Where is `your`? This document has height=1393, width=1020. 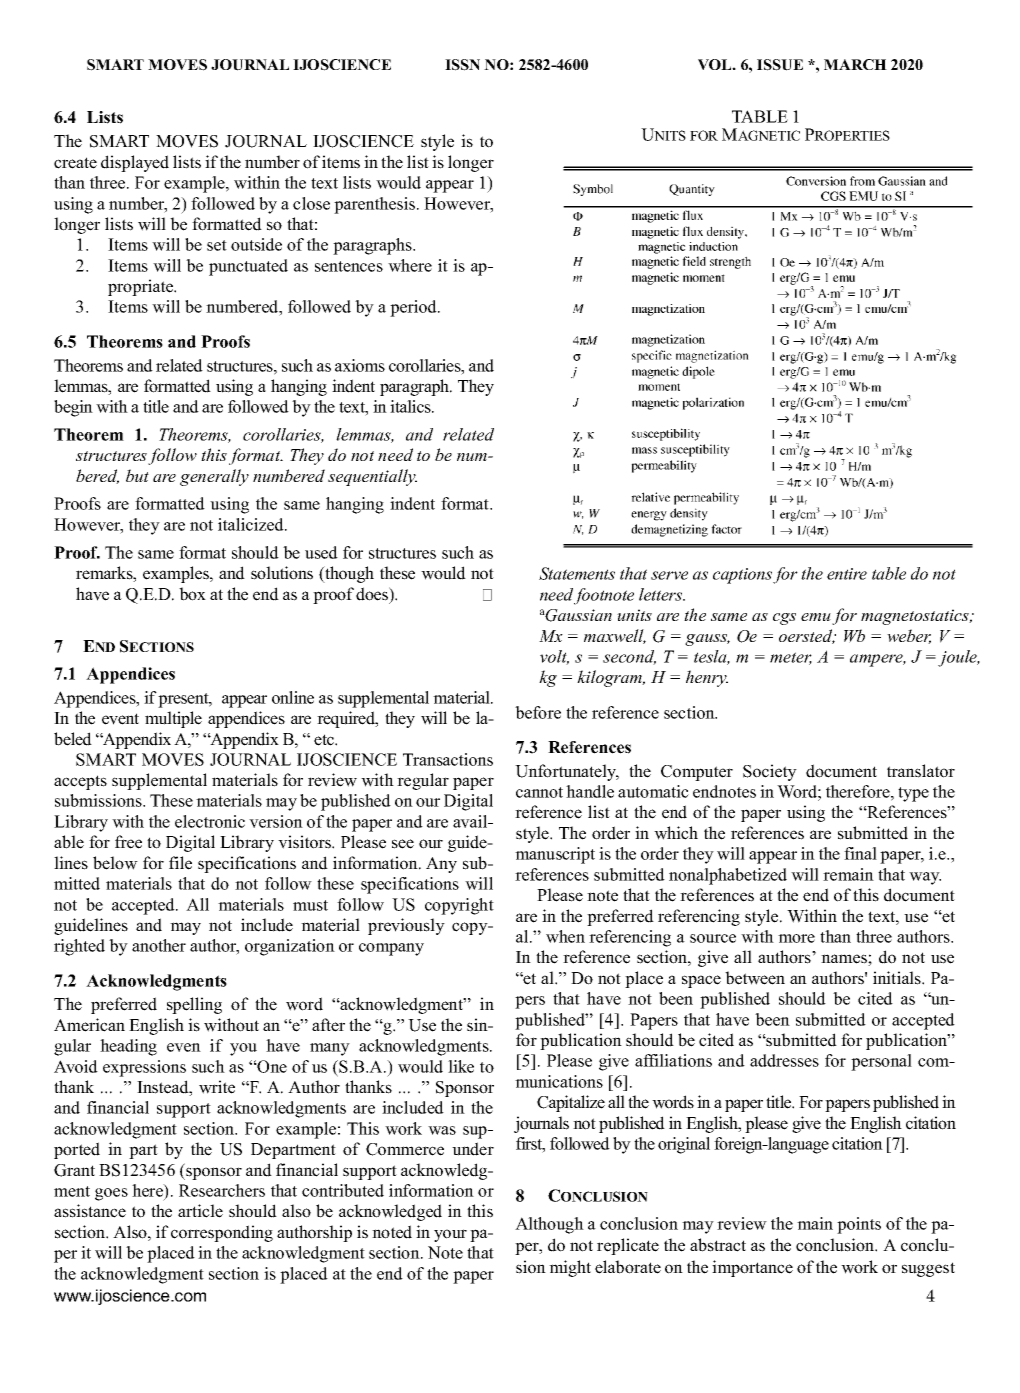
your is located at coordinates (450, 1235).
